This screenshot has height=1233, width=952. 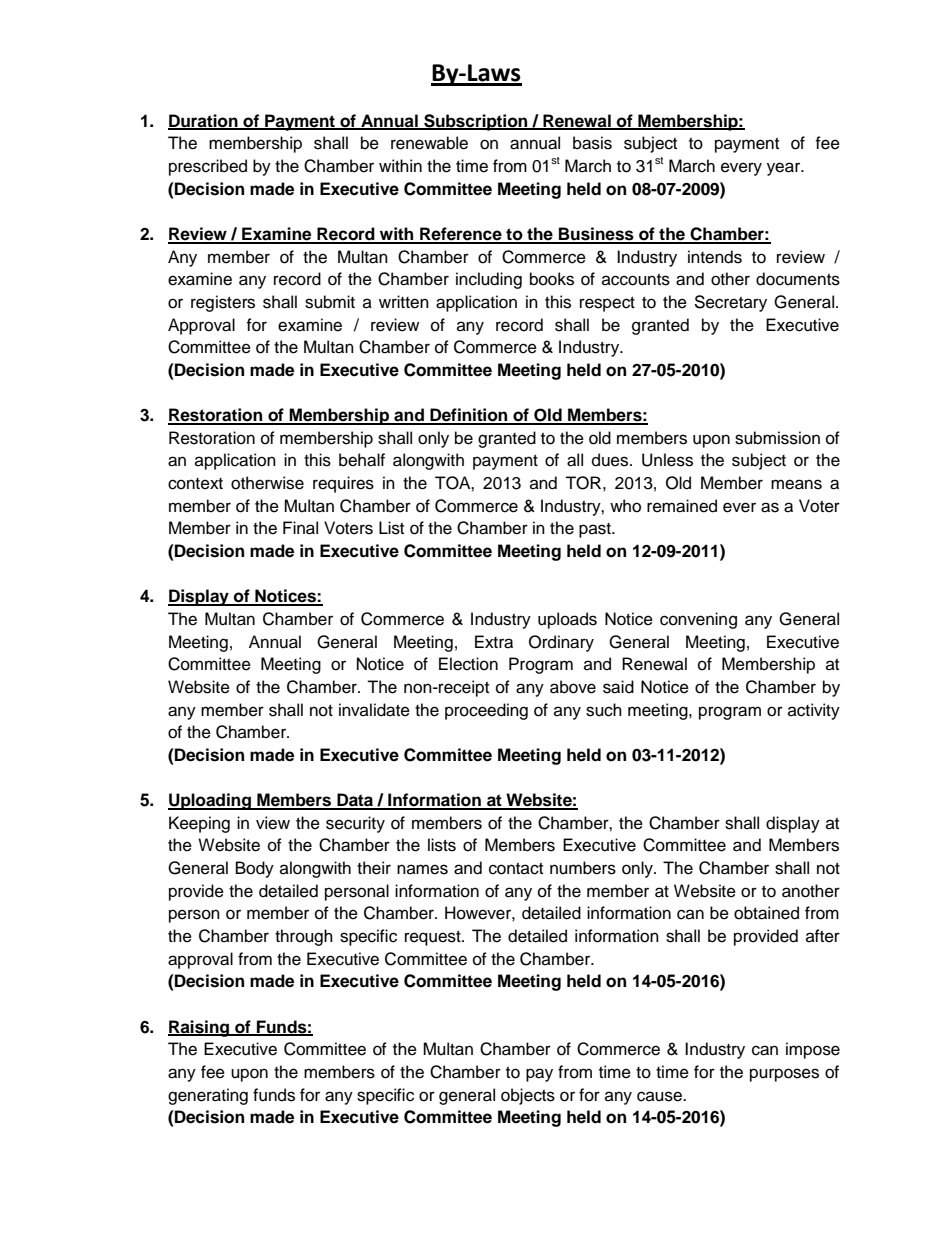 What do you see at coordinates (208, 1096) in the screenshot?
I see `generating` at bounding box center [208, 1096].
